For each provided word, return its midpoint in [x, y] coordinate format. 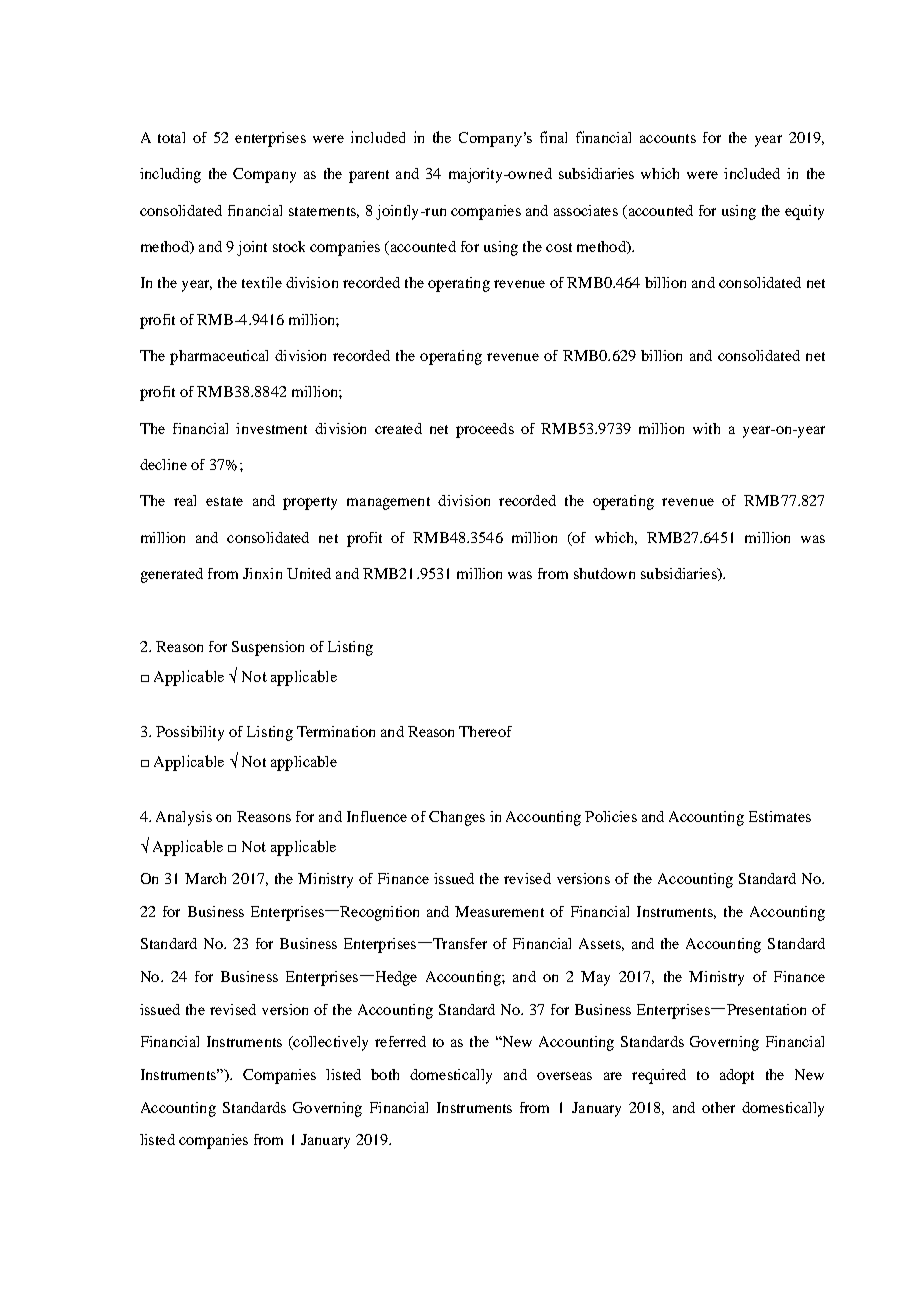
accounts [668, 138]
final [553, 137]
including [170, 175]
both [385, 1074]
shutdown [604, 573]
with [706, 428]
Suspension [268, 648]
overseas [564, 1076]
